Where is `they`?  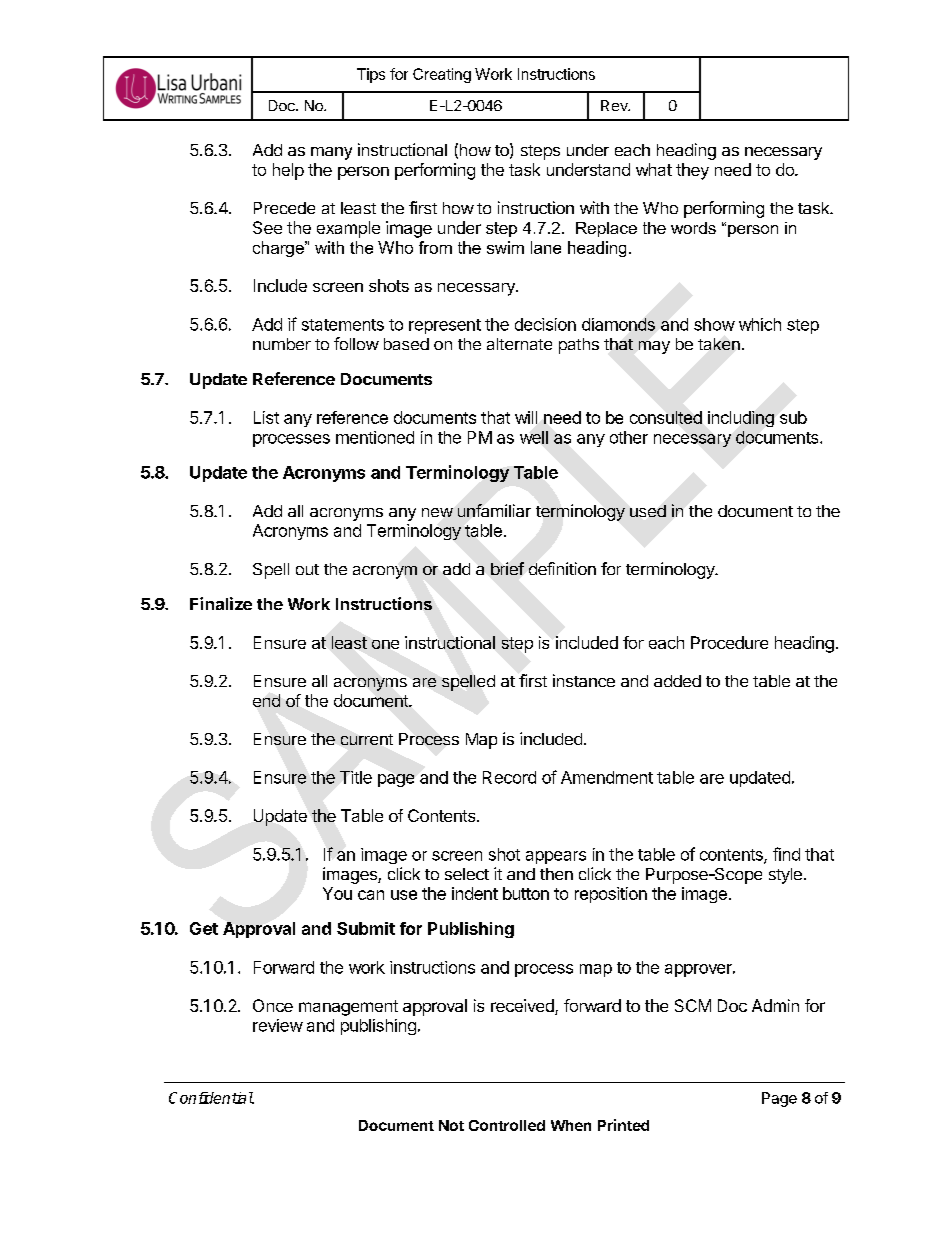
they is located at coordinates (692, 171).
